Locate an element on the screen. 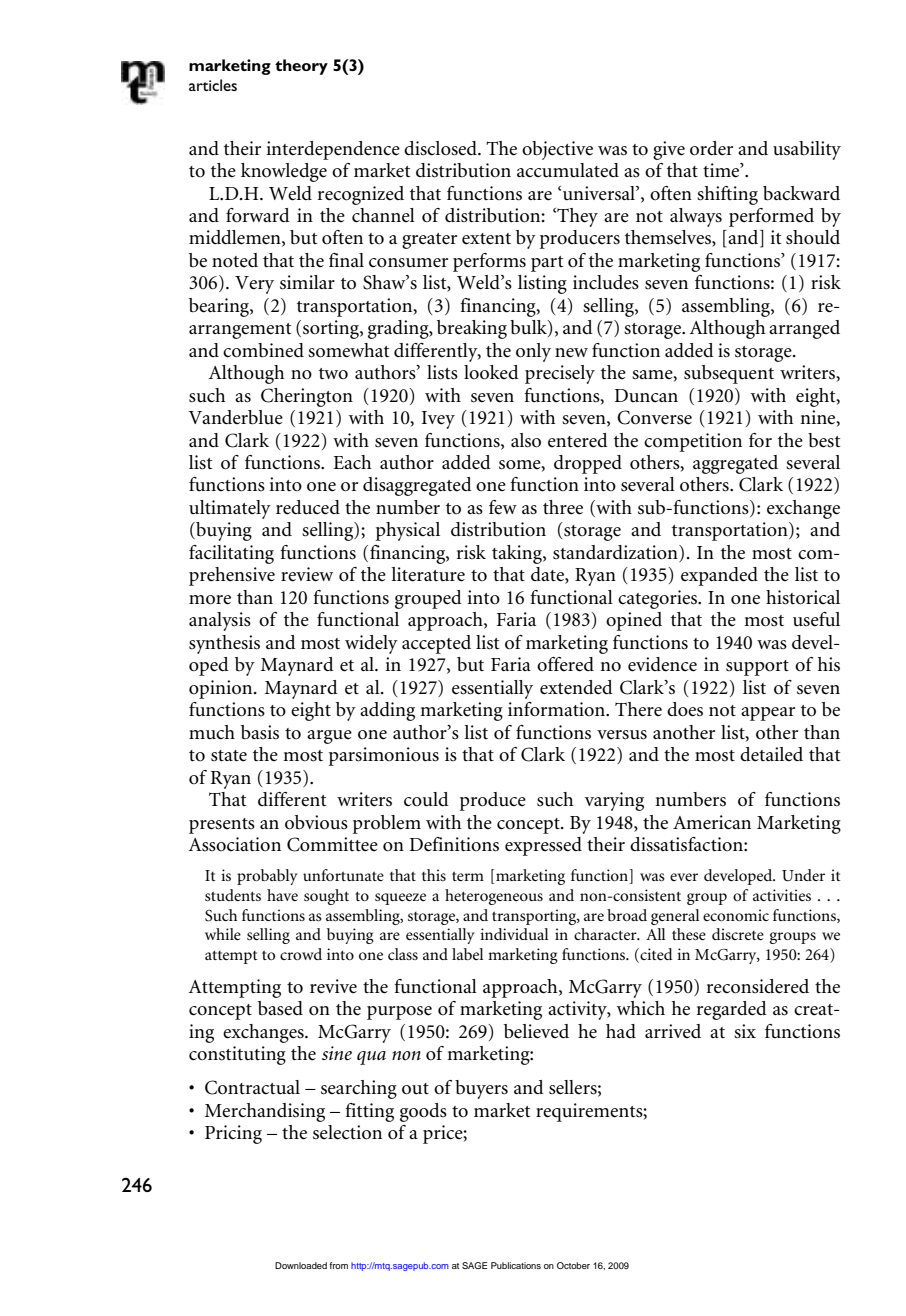  objective is located at coordinates (557, 150).
